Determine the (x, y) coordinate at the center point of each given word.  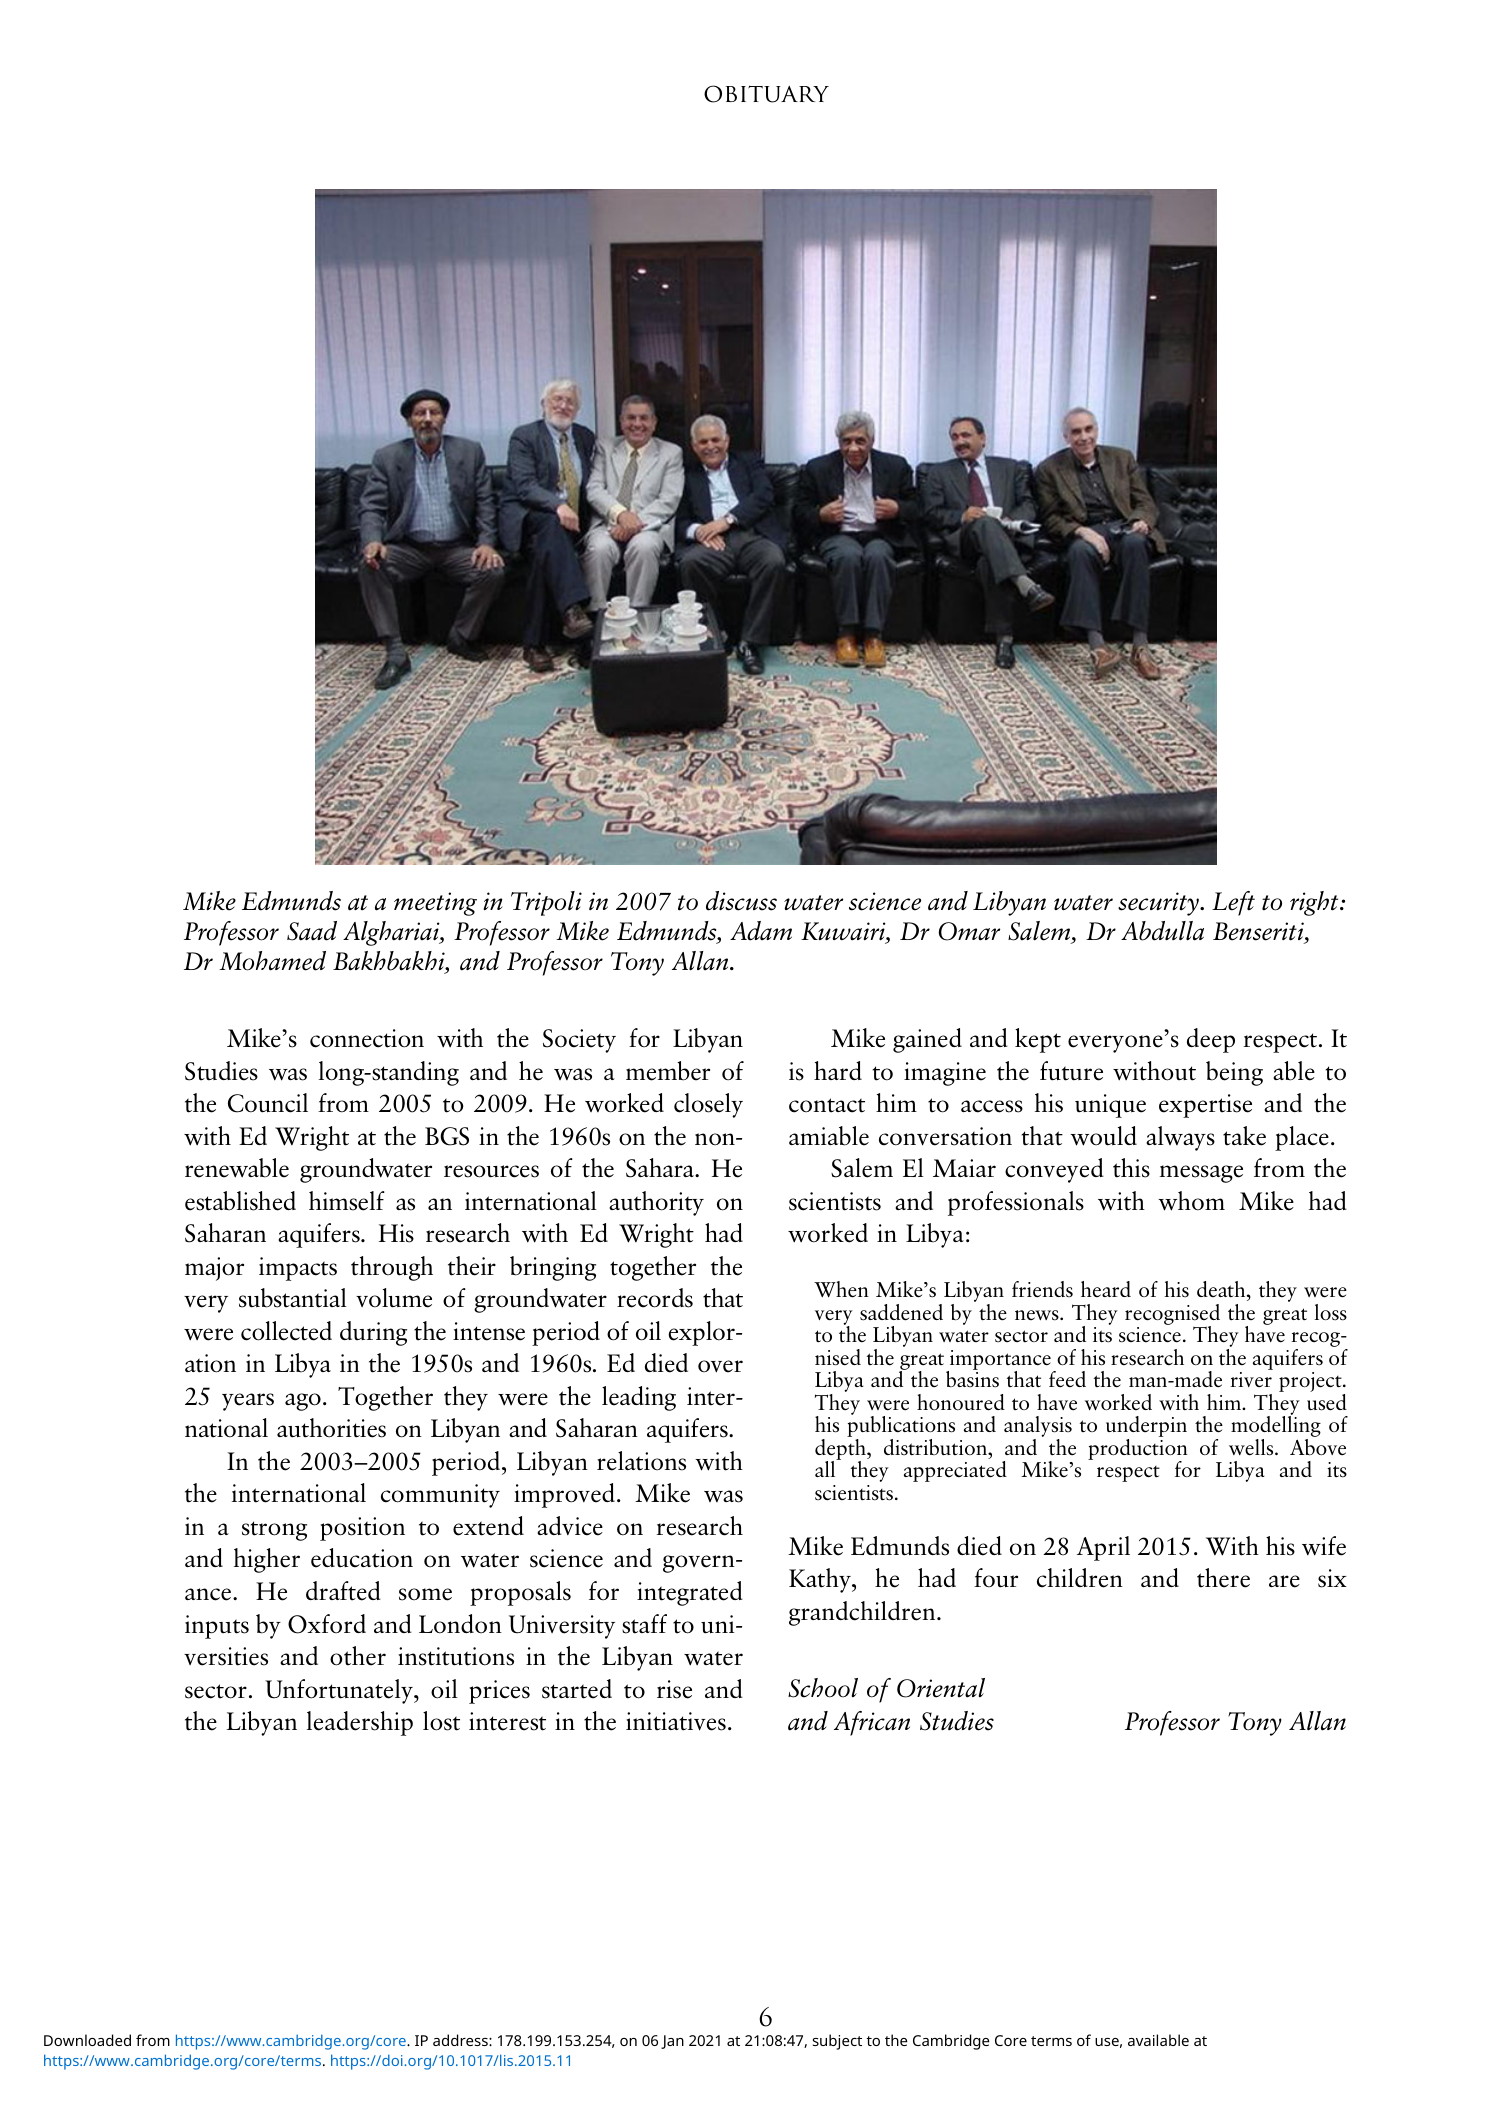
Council (268, 1103)
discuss (741, 901)
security (1159, 904)
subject (837, 2042)
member (668, 1071)
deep (1211, 1040)
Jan (672, 2042)
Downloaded (87, 2040)
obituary (766, 94)
